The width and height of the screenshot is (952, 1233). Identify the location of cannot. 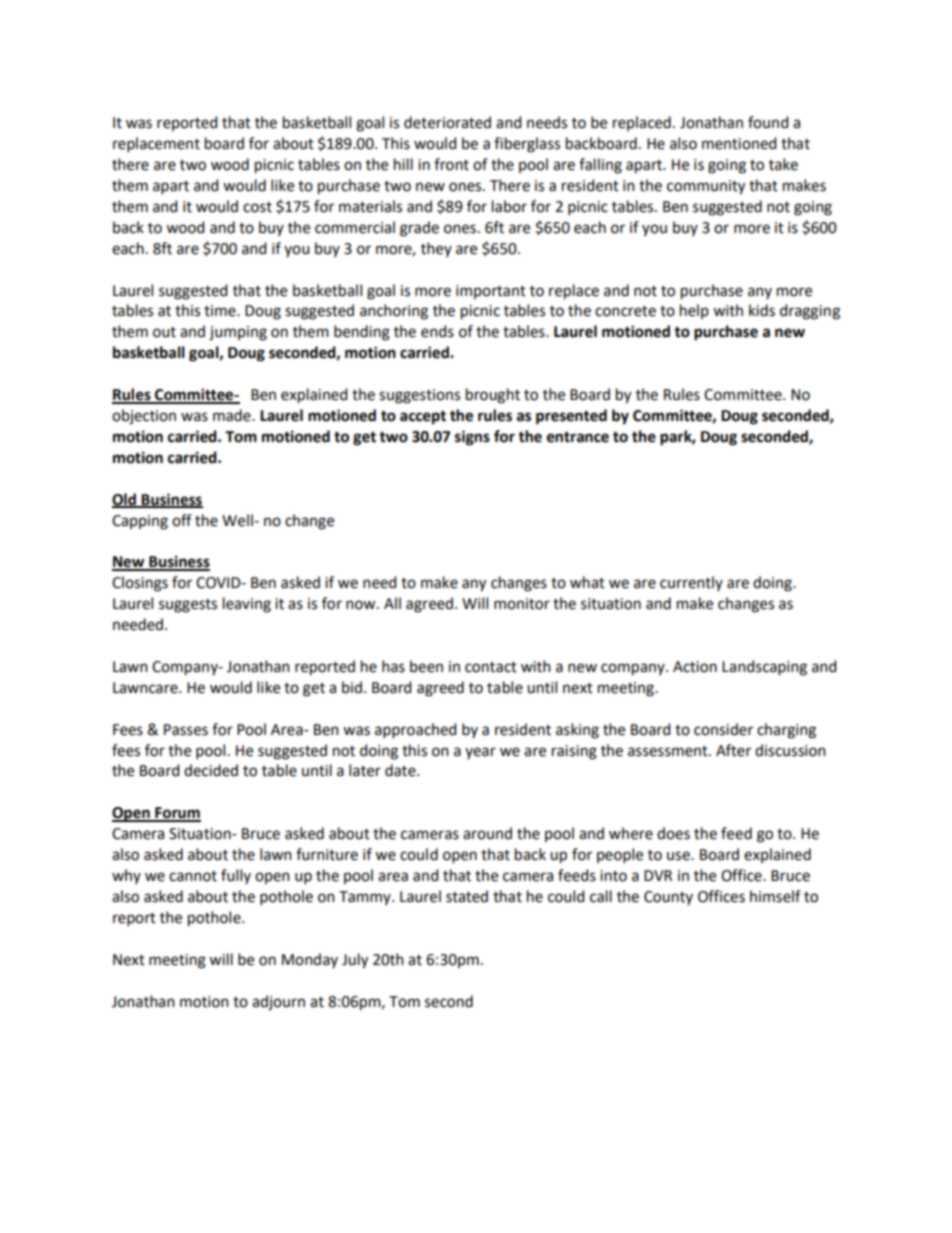
(193, 876).
